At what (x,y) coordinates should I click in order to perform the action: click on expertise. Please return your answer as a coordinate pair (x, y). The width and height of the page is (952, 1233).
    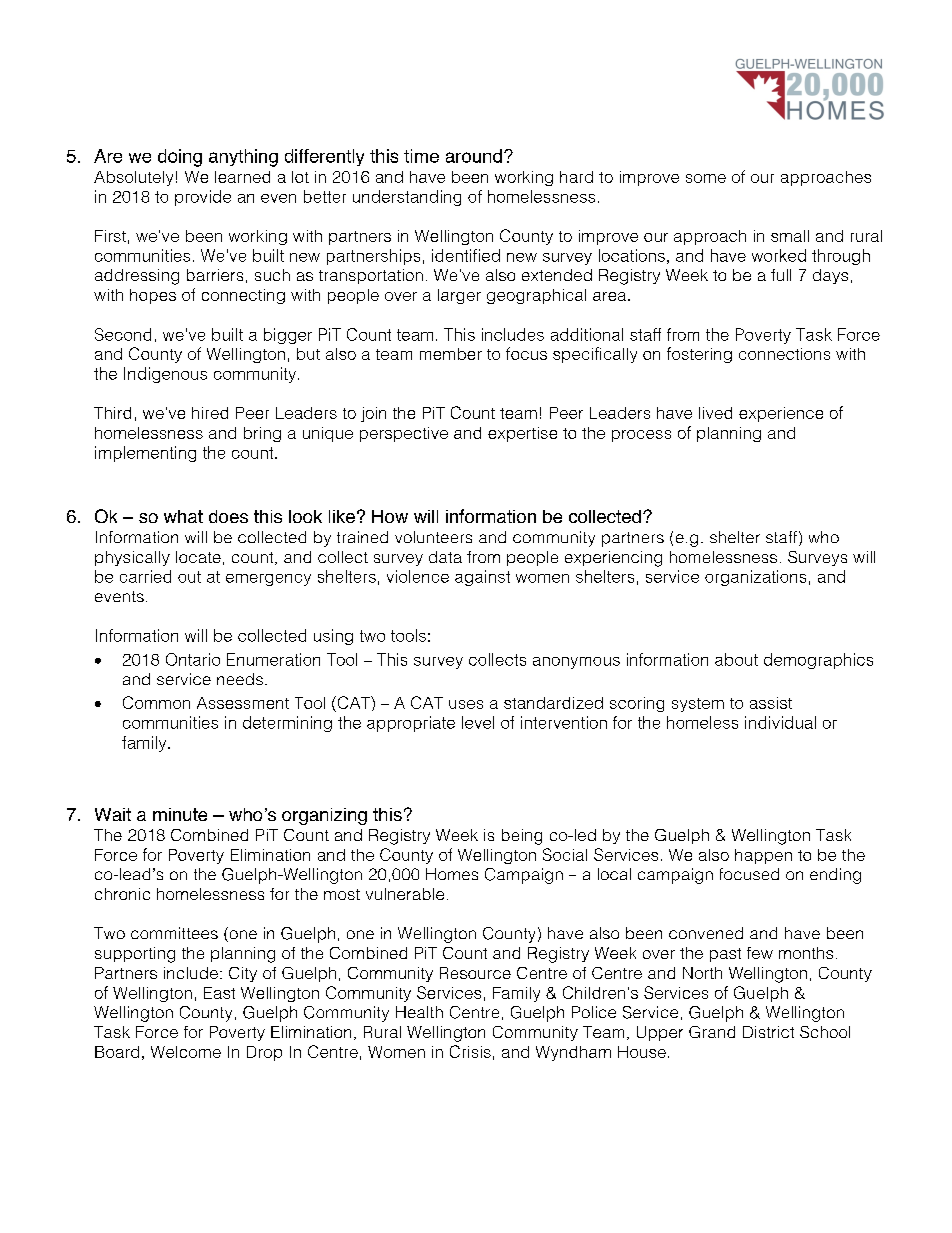
    Looking at the image, I should click on (522, 434).
